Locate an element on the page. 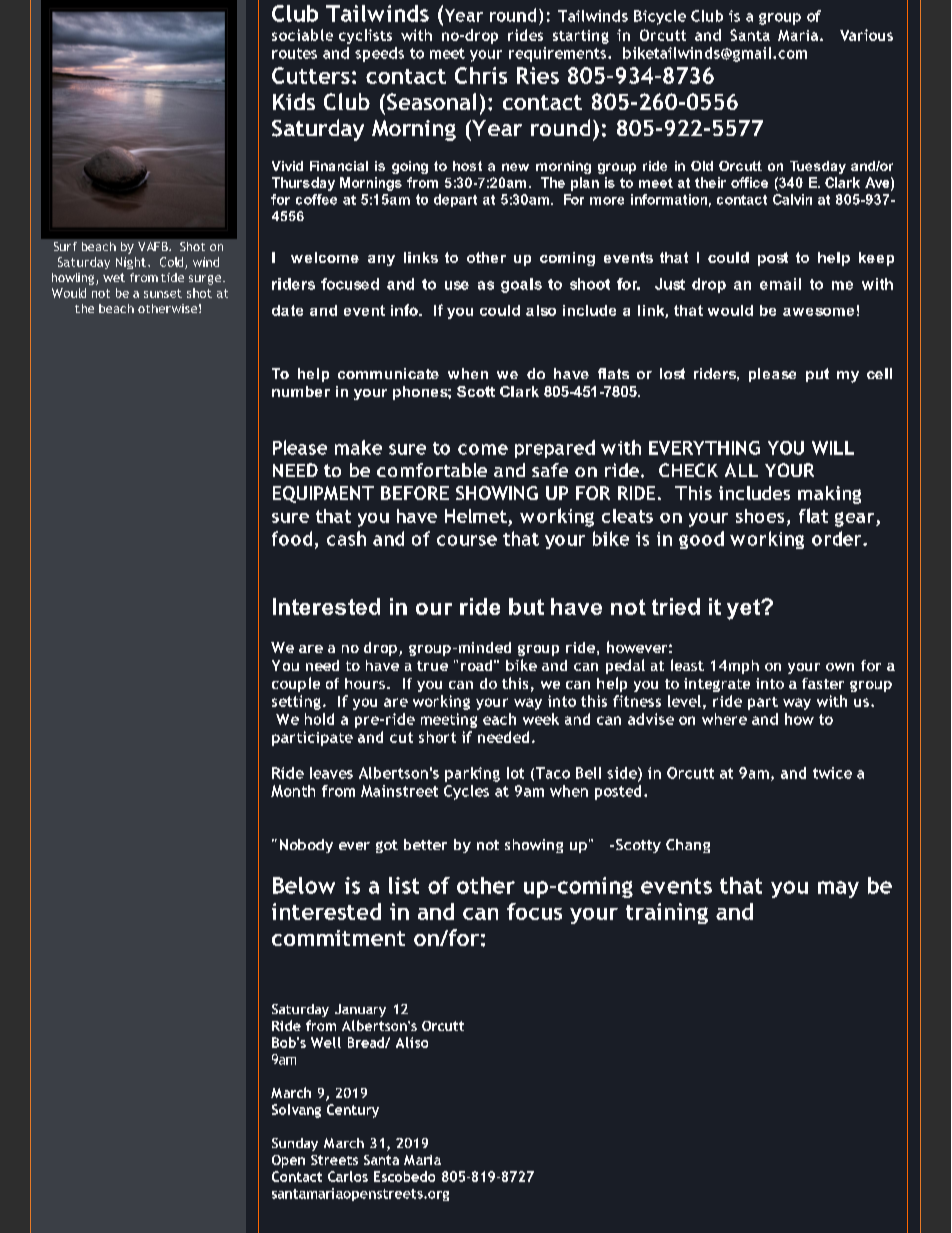 The height and width of the image is (1233, 952). Century is located at coordinates (353, 1111).
